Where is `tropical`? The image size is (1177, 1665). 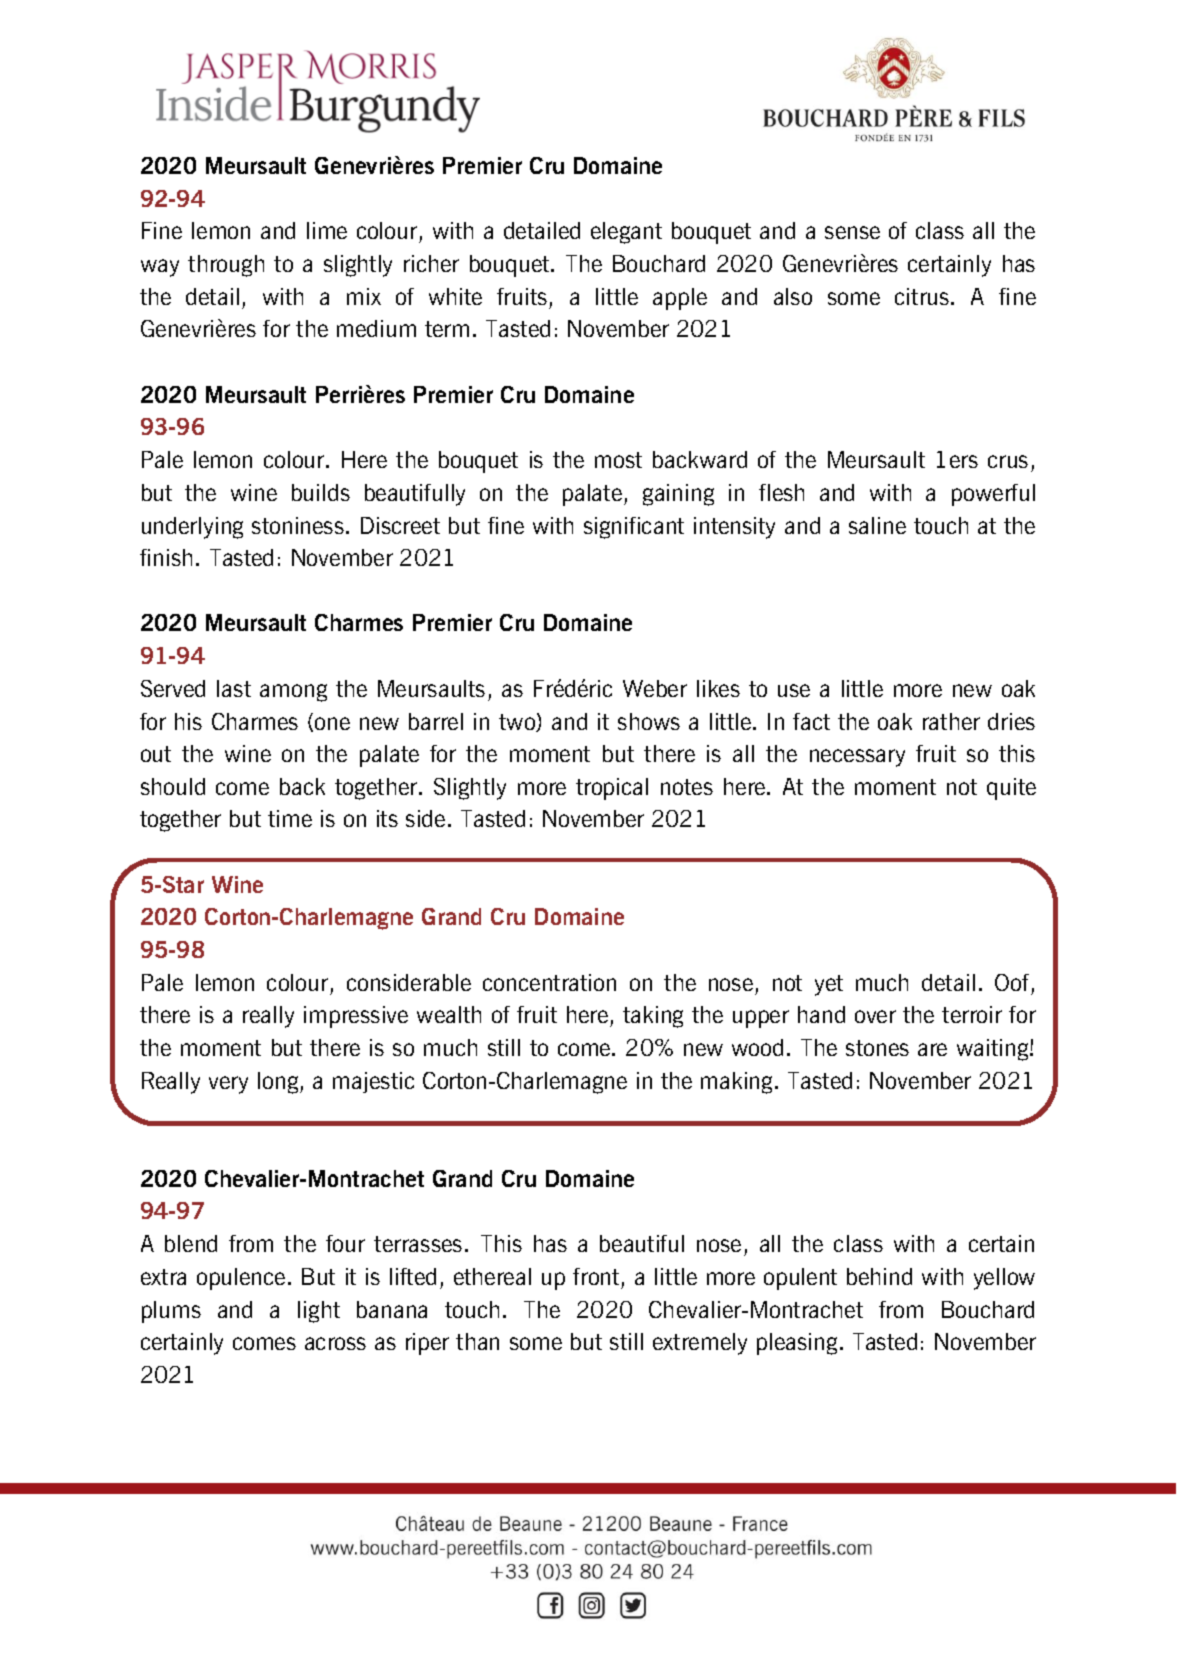 tropical is located at coordinates (612, 789).
